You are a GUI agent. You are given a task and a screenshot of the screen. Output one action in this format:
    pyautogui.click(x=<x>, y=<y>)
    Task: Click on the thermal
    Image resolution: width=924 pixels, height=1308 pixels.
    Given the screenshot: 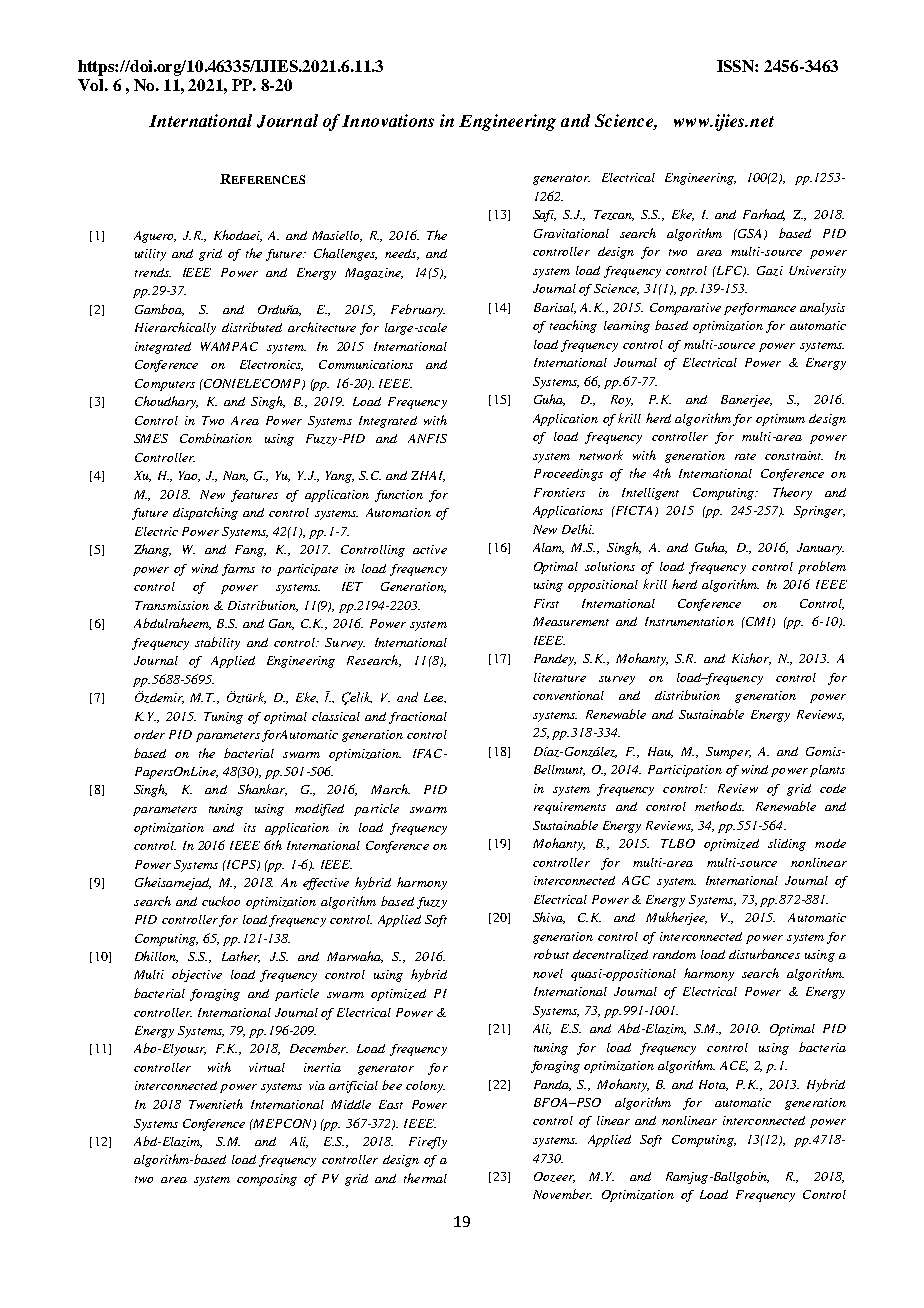 What is the action you would take?
    pyautogui.click(x=425, y=1178)
